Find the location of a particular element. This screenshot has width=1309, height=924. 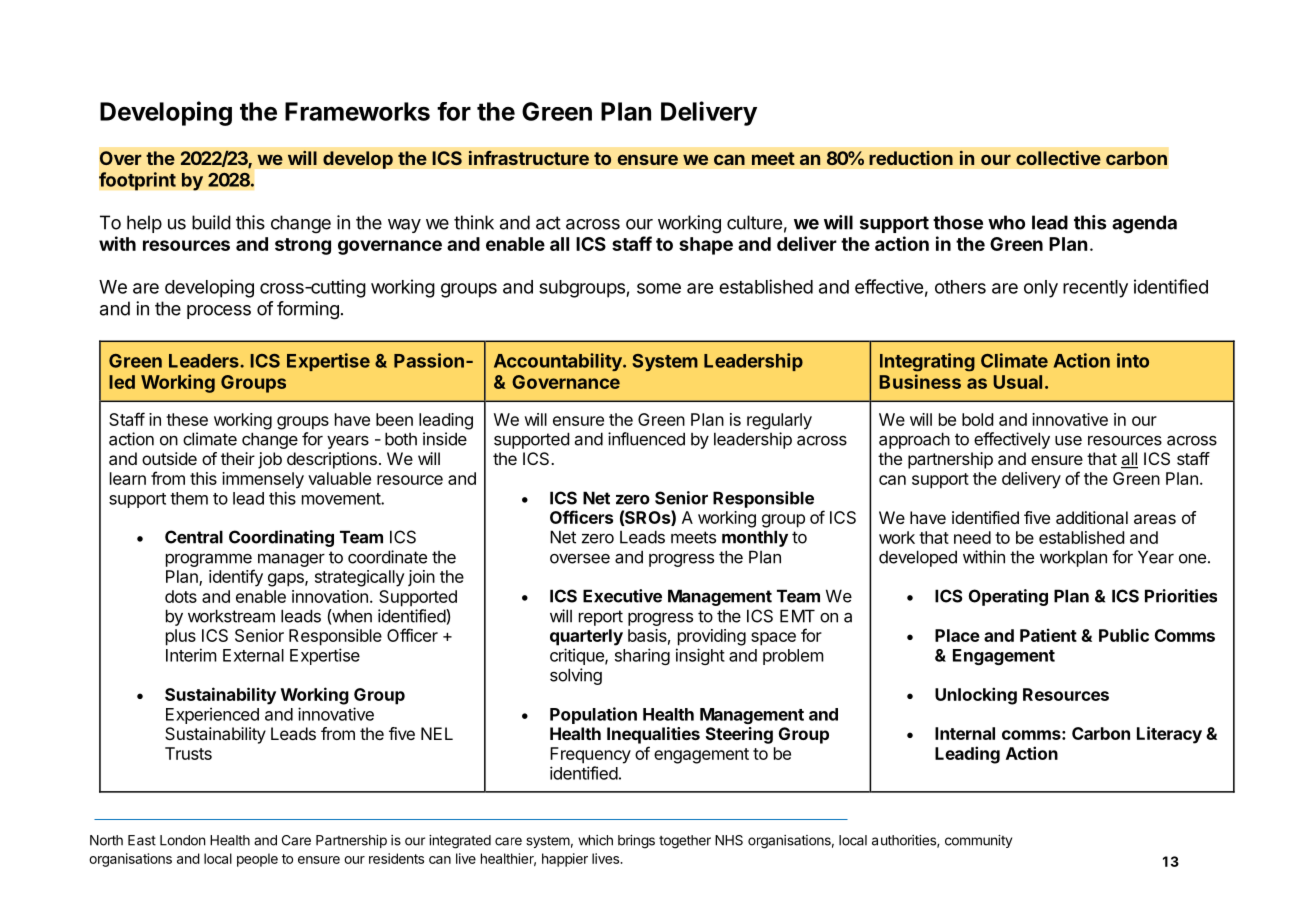

them is located at coordinates (189, 498).
